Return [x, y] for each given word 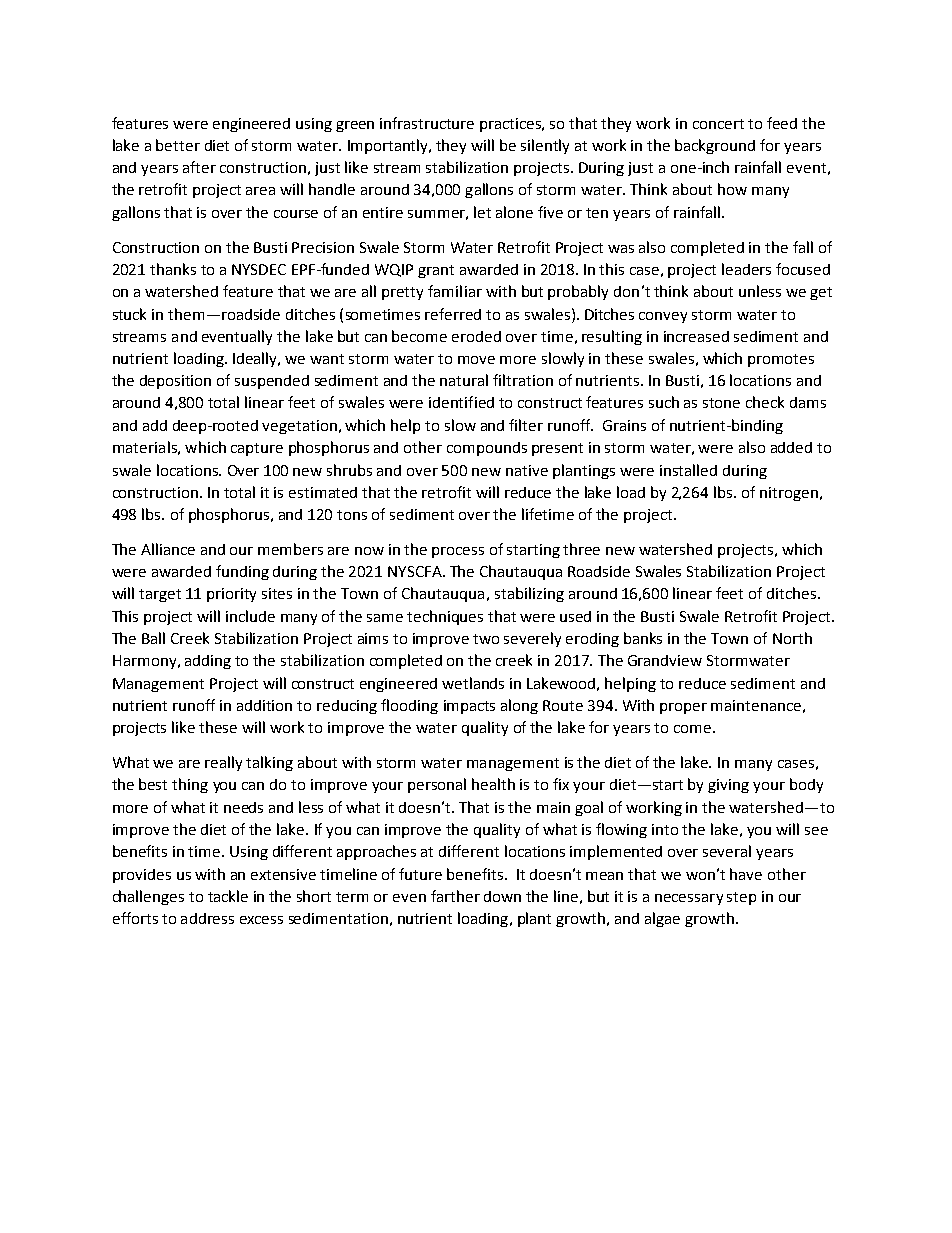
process [458, 552]
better [178, 145]
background [715, 146]
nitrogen [789, 494]
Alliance [168, 549]
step [741, 898]
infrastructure [427, 123]
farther [455, 896]
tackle [228, 896]
